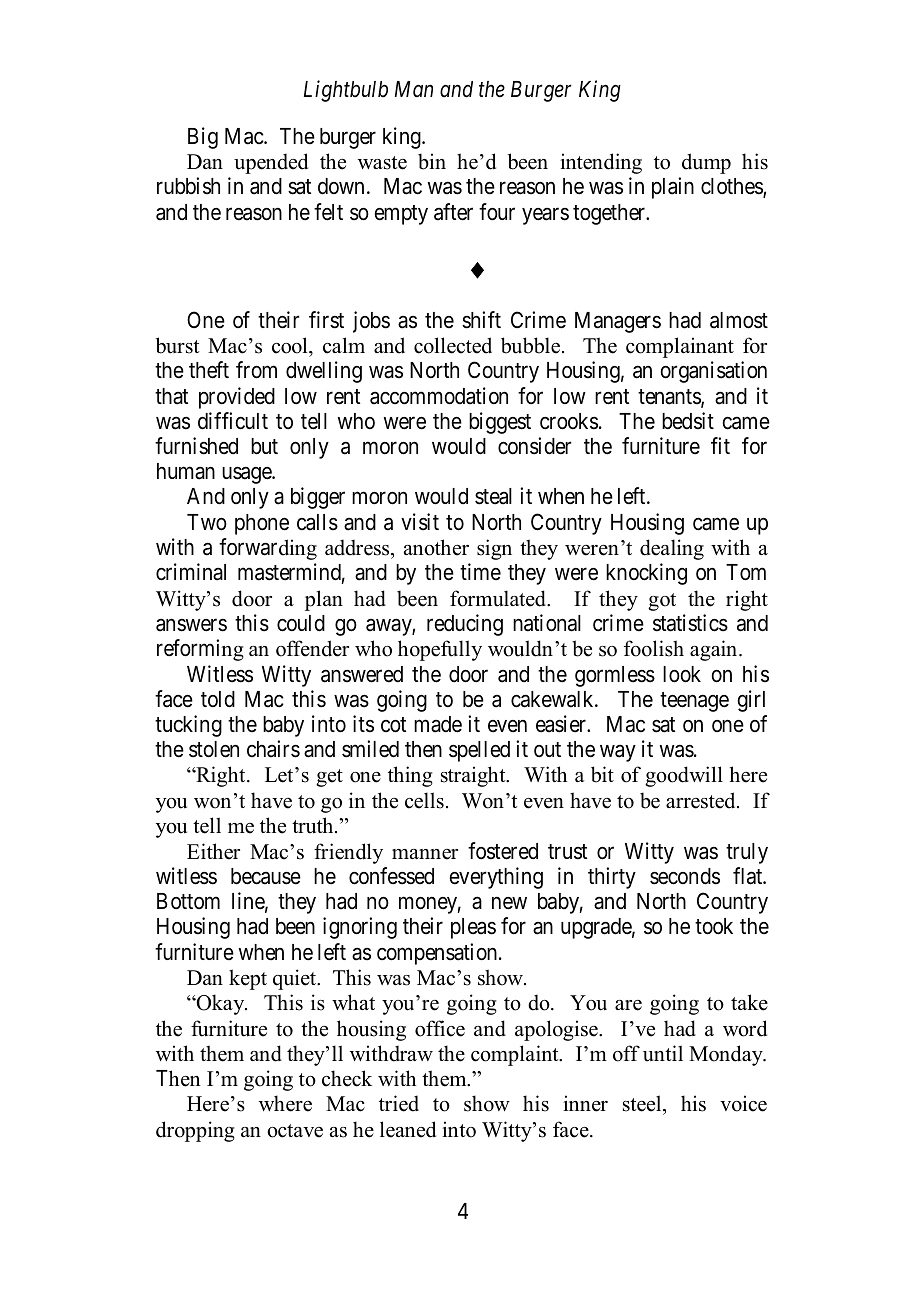 The width and height of the document is (924, 1308). What do you see at coordinates (706, 163) in the document?
I see `dump` at bounding box center [706, 163].
